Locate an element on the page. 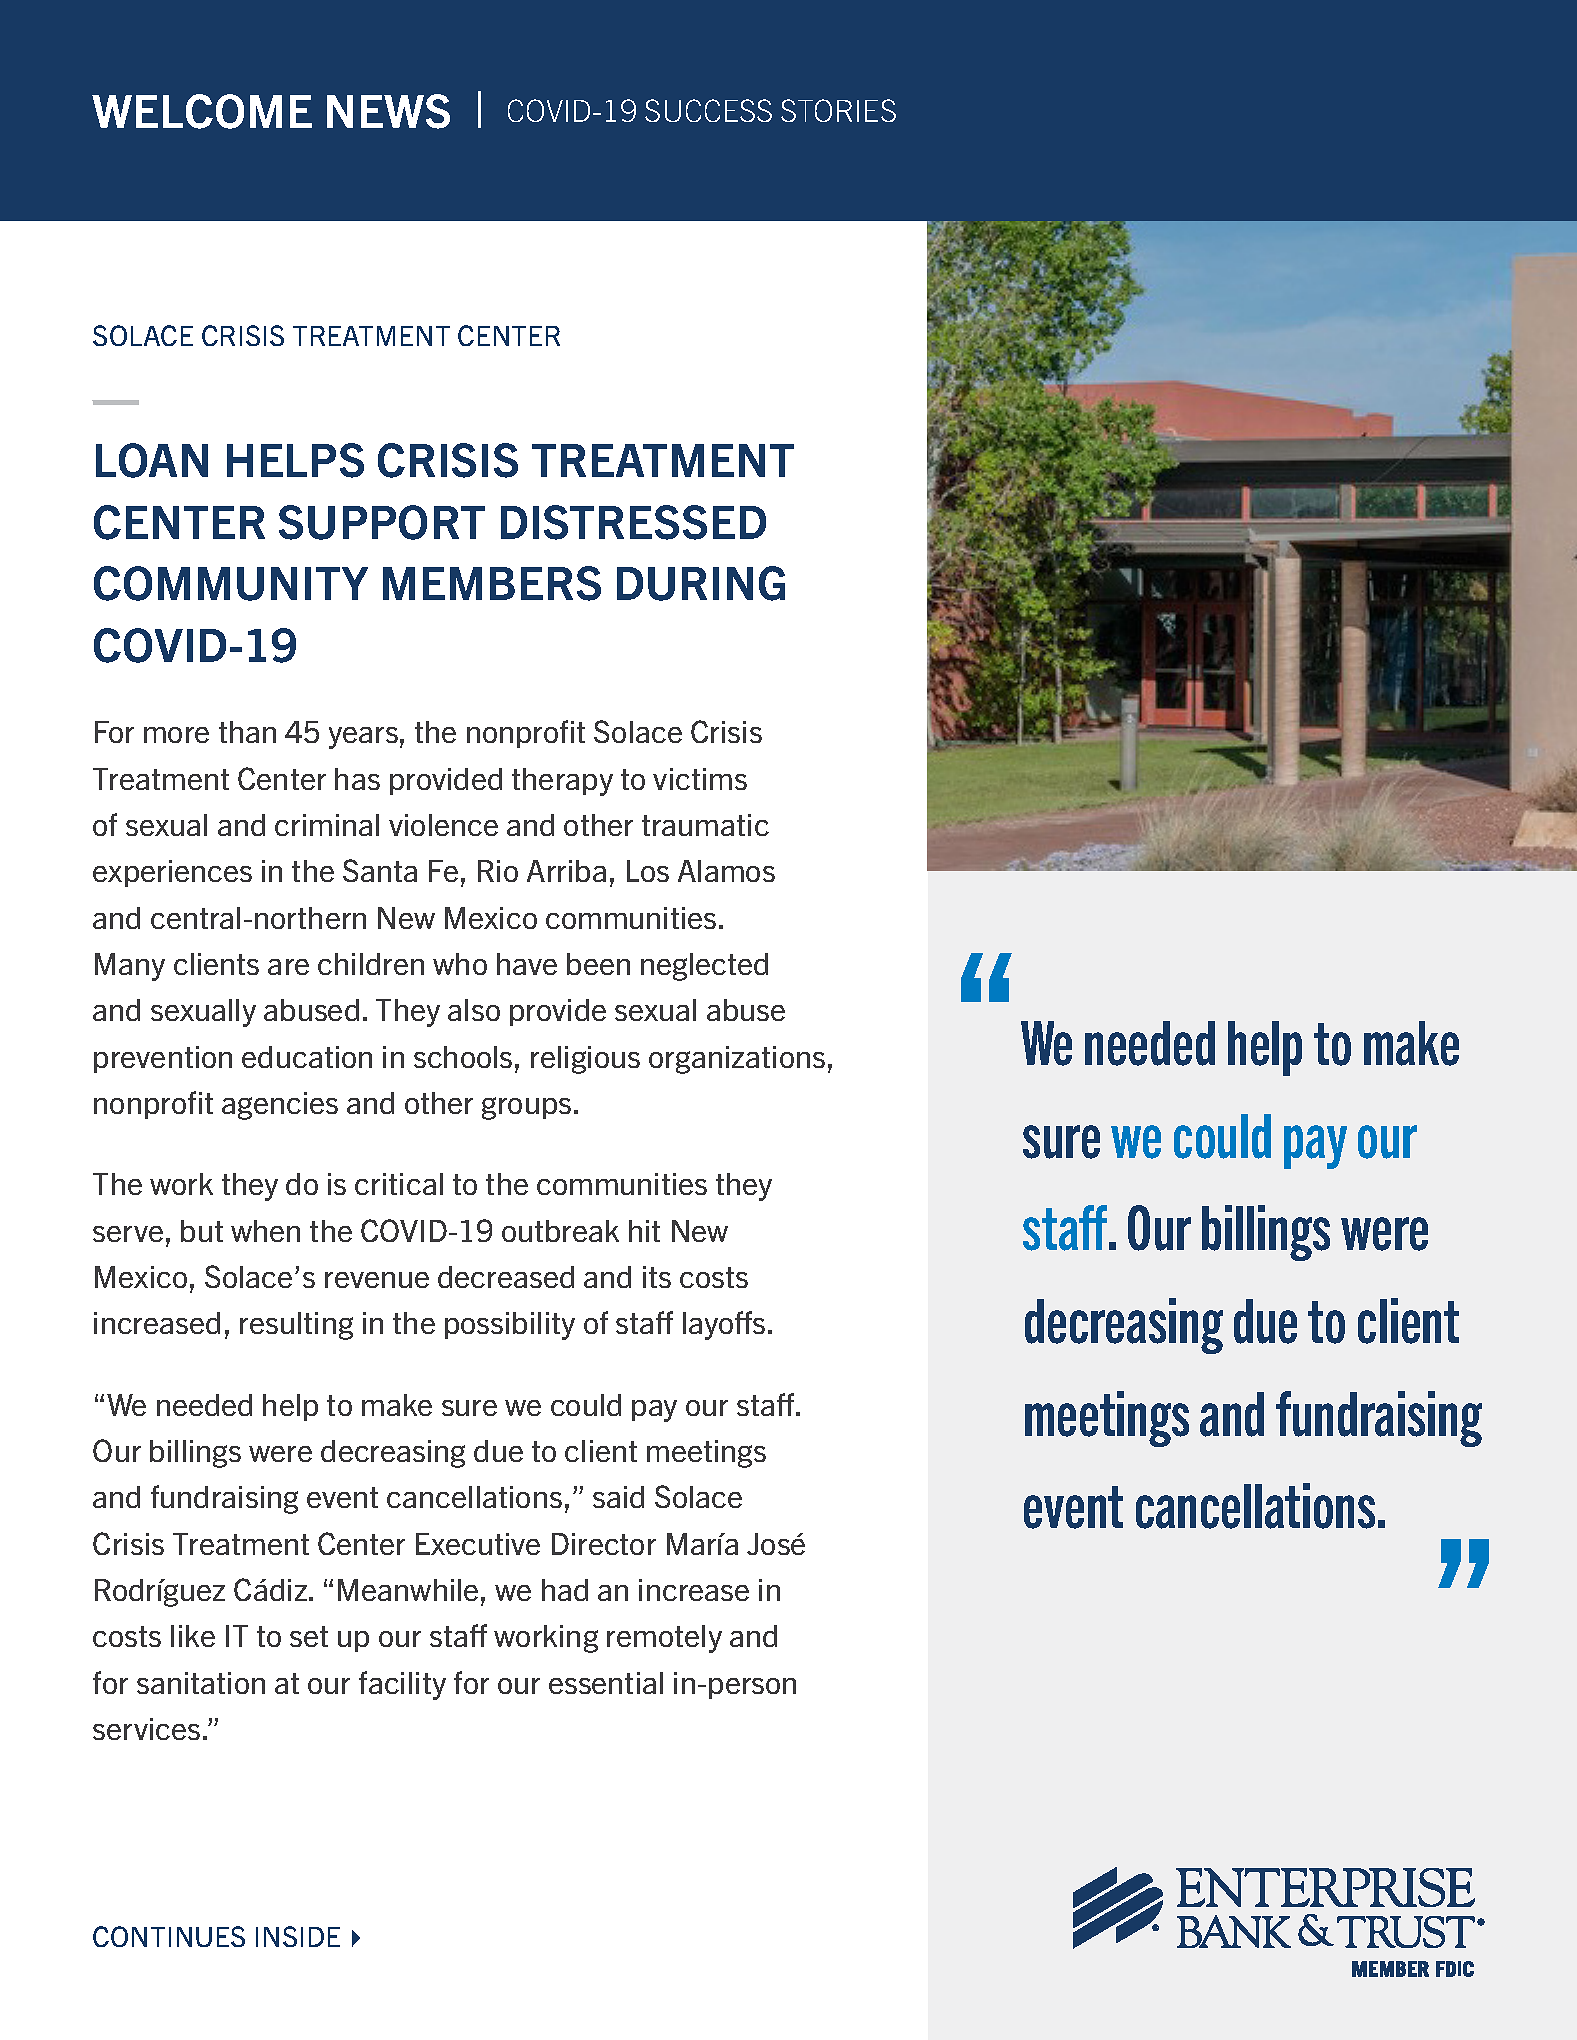 The height and width of the image is (2040, 1577). WELCOME is located at coordinates (202, 111).
